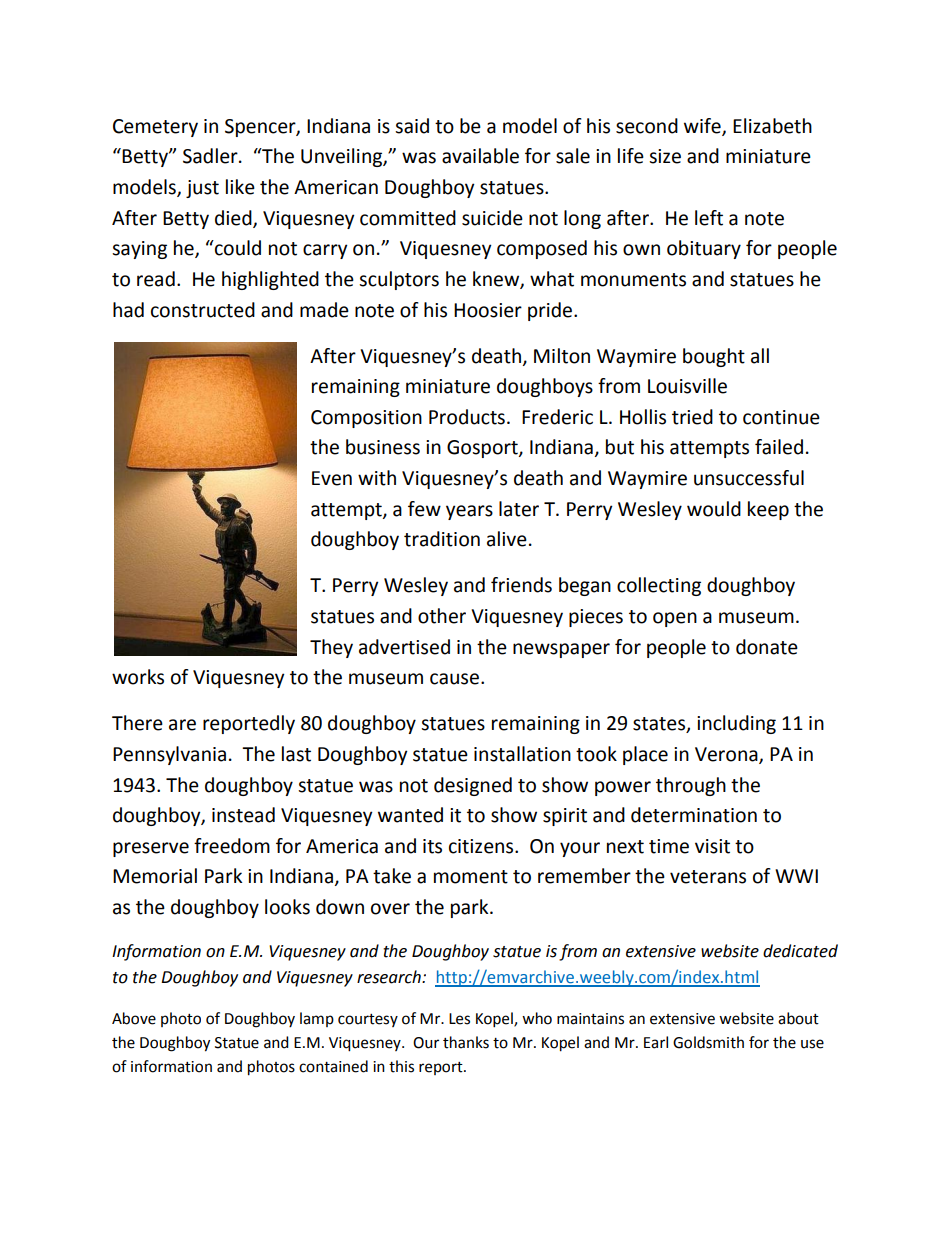 This page has width=952, height=1233. I want to click on Above, so click(134, 1018).
